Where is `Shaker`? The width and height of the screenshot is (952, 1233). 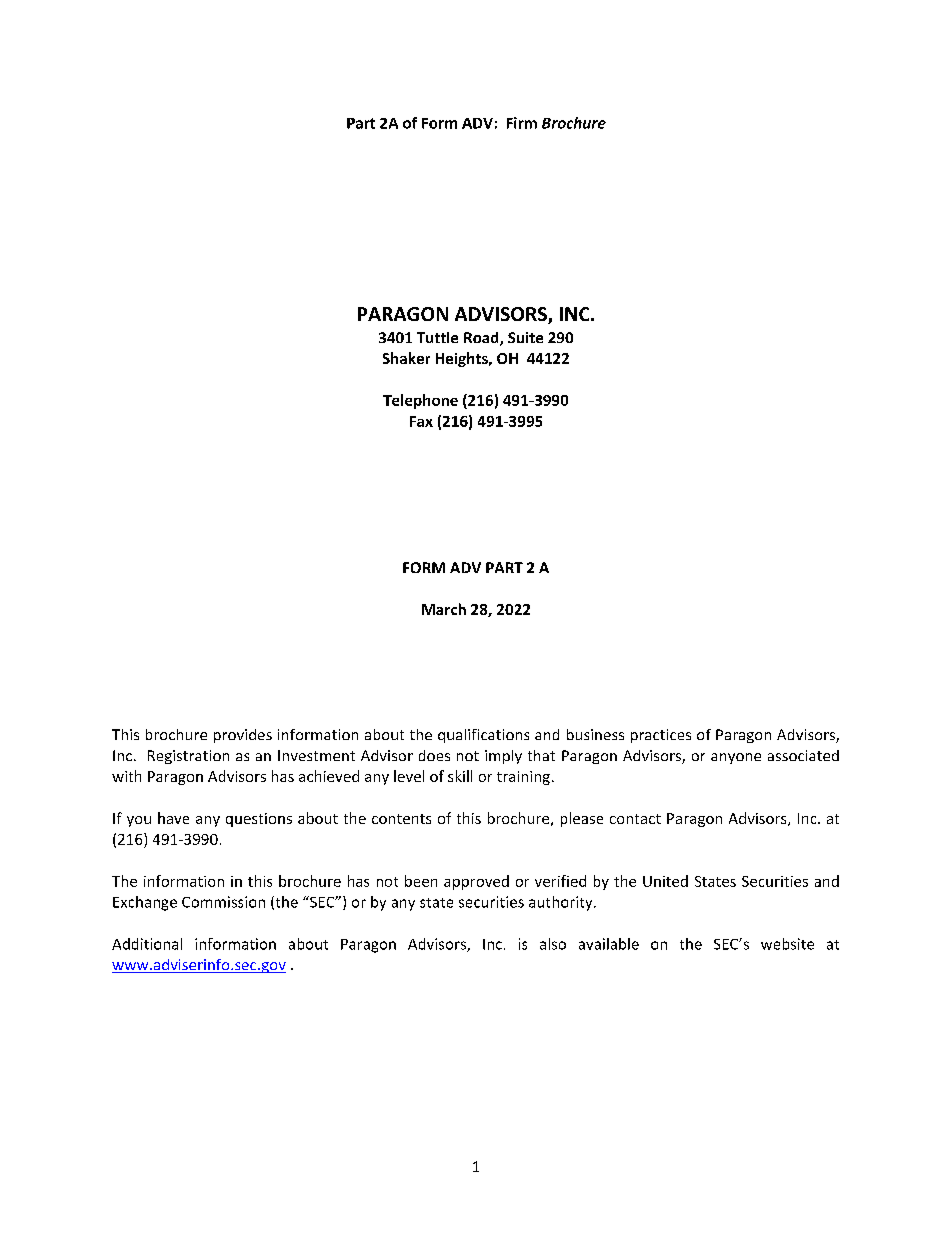
Shaker is located at coordinates (406, 358).
